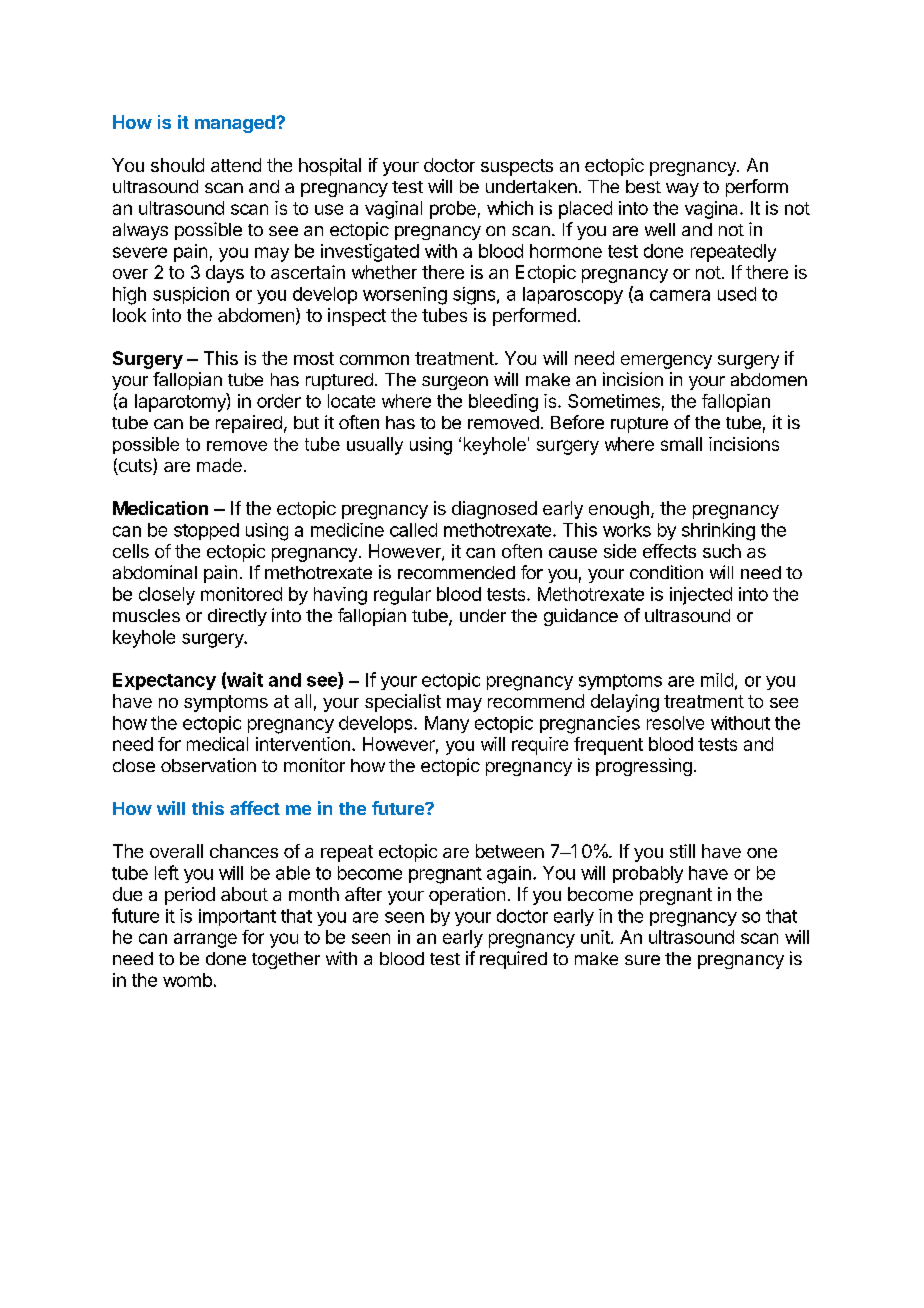 The height and width of the screenshot is (1308, 924). Describe the element at coordinates (643, 186) in the screenshot. I see `best` at that location.
